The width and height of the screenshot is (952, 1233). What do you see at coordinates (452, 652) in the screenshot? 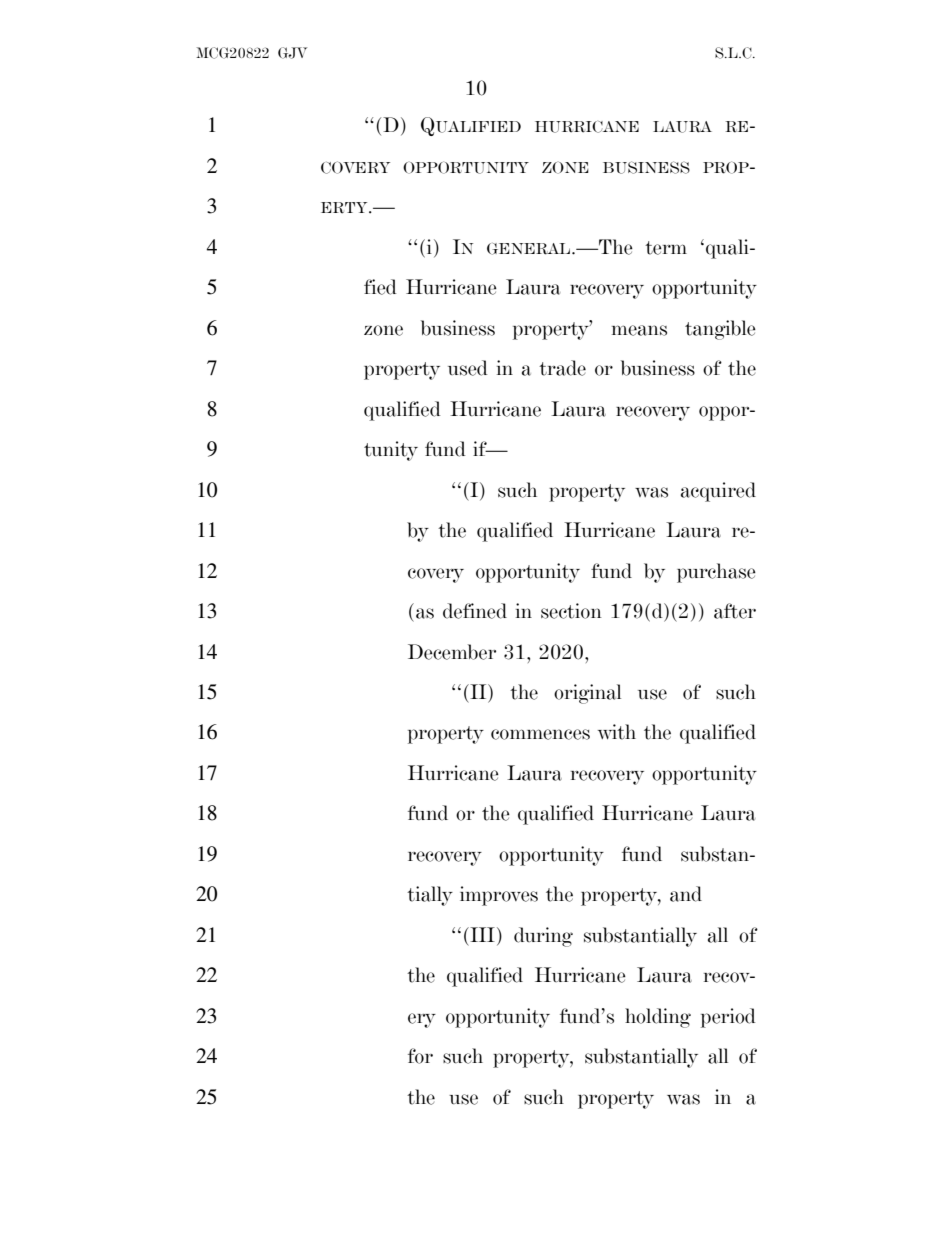
I see `December` at bounding box center [452, 652].
